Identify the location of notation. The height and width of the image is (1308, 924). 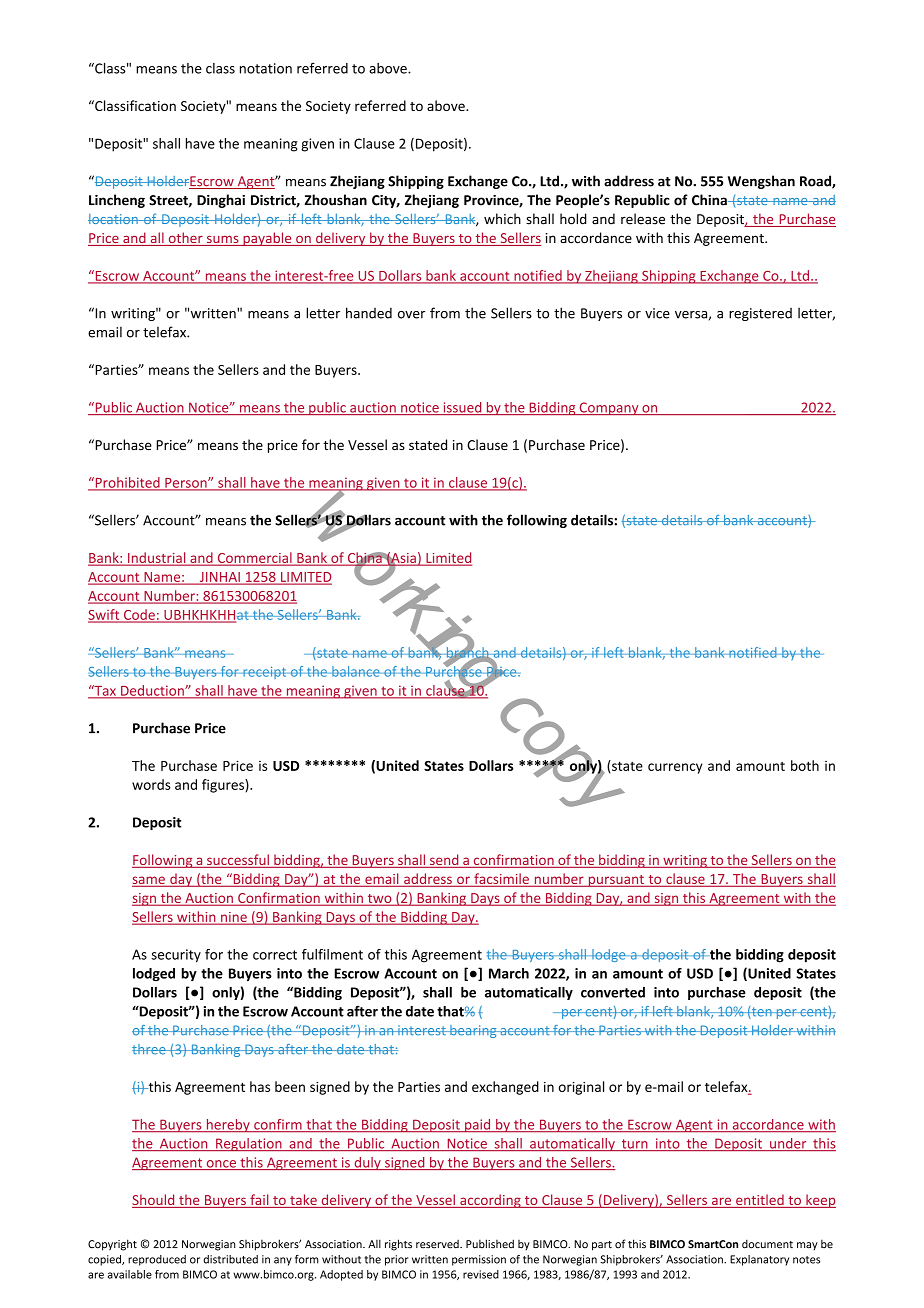
(266, 68).
